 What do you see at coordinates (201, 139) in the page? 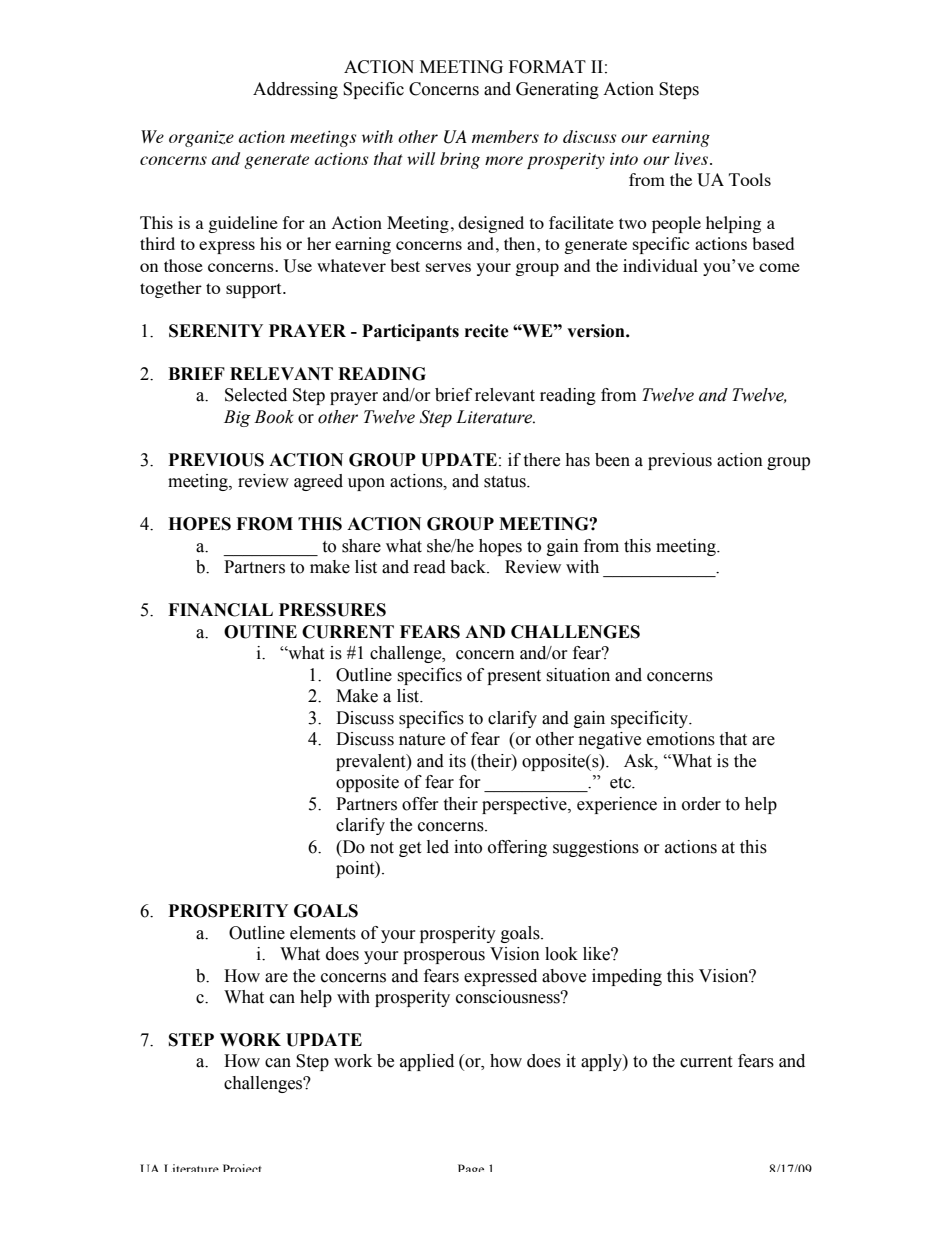
I see `organize` at bounding box center [201, 139].
